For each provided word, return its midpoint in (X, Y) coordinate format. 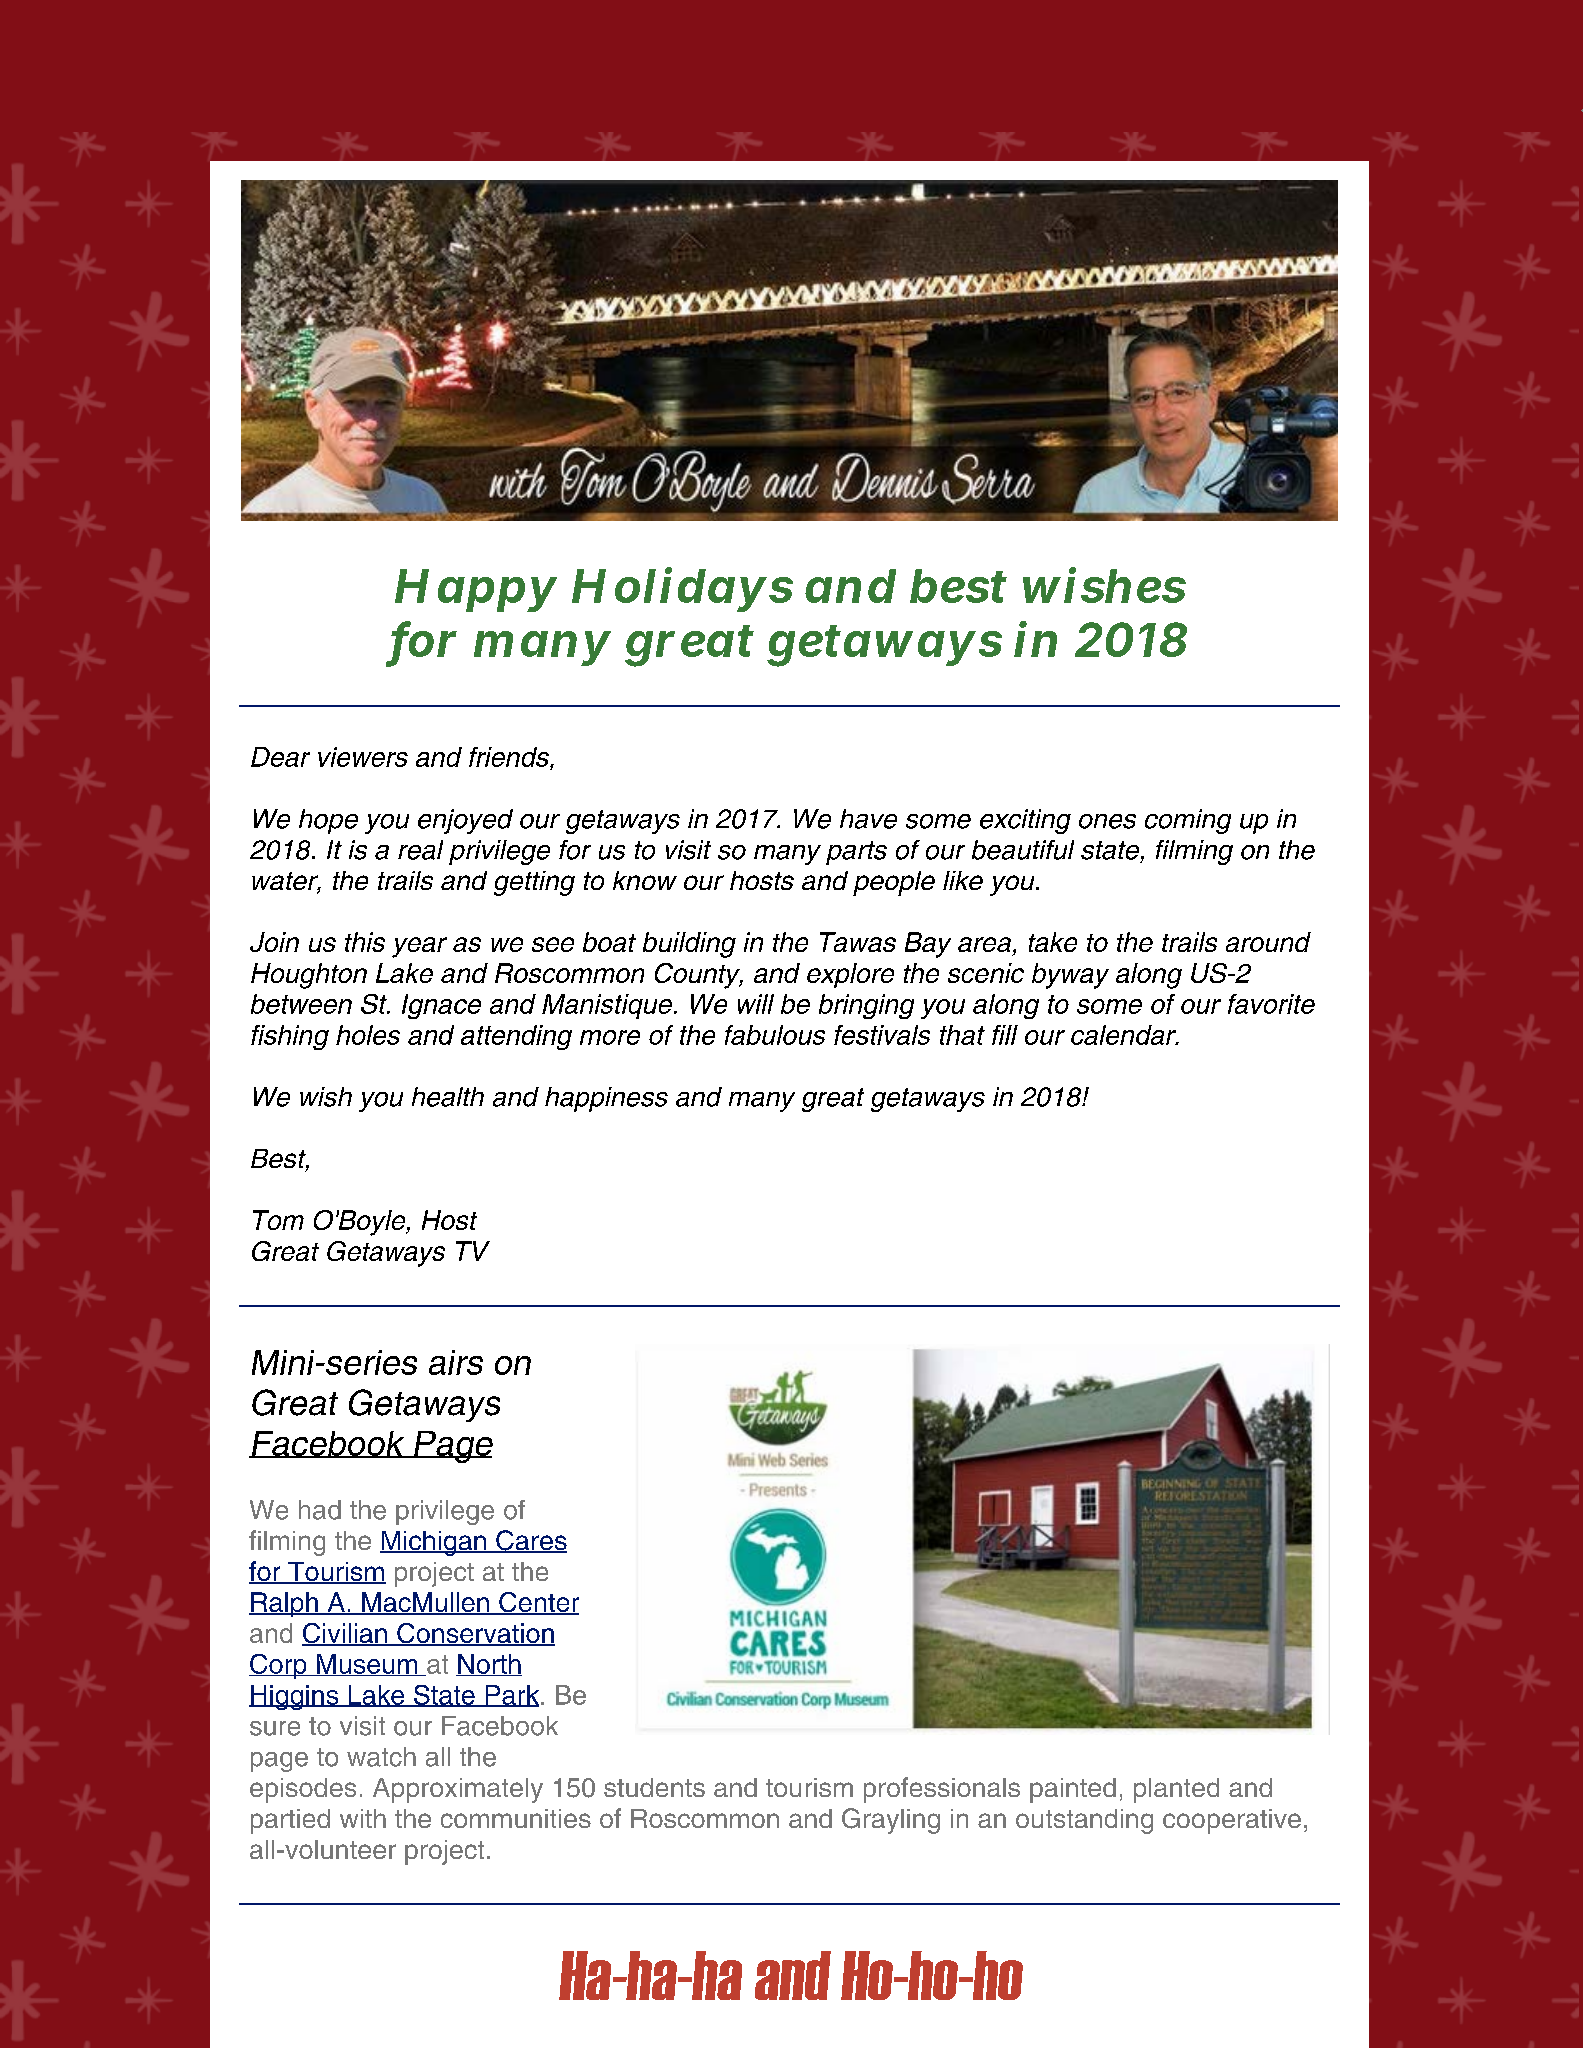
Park (511, 1696)
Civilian (345, 1634)
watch (381, 1757)
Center (538, 1603)
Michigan (434, 1543)
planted (1176, 1790)
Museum (367, 1665)
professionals (942, 1790)
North (489, 1665)
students (654, 1787)
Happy (476, 590)
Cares (530, 1541)
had (320, 1510)
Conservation (475, 1634)
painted (1073, 1790)
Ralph (284, 1604)
